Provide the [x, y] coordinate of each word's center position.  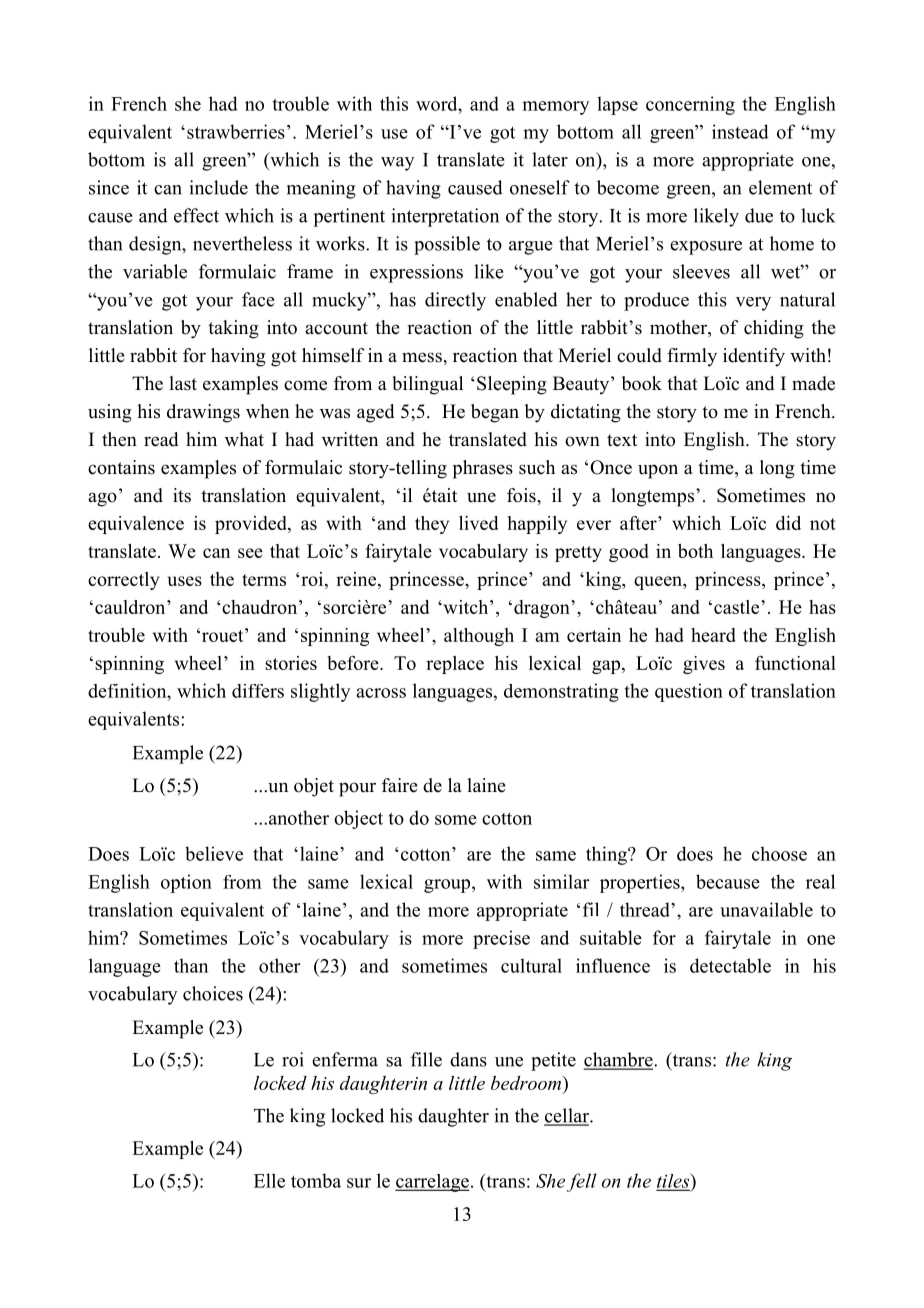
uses [185, 581]
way [397, 164]
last [183, 383]
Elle [269, 1180]
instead [740, 131]
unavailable [766, 909]
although [479, 637]
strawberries [236, 131]
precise [501, 939]
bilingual [427, 385]
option [186, 883]
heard [713, 635]
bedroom [527, 1083]
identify [754, 357]
